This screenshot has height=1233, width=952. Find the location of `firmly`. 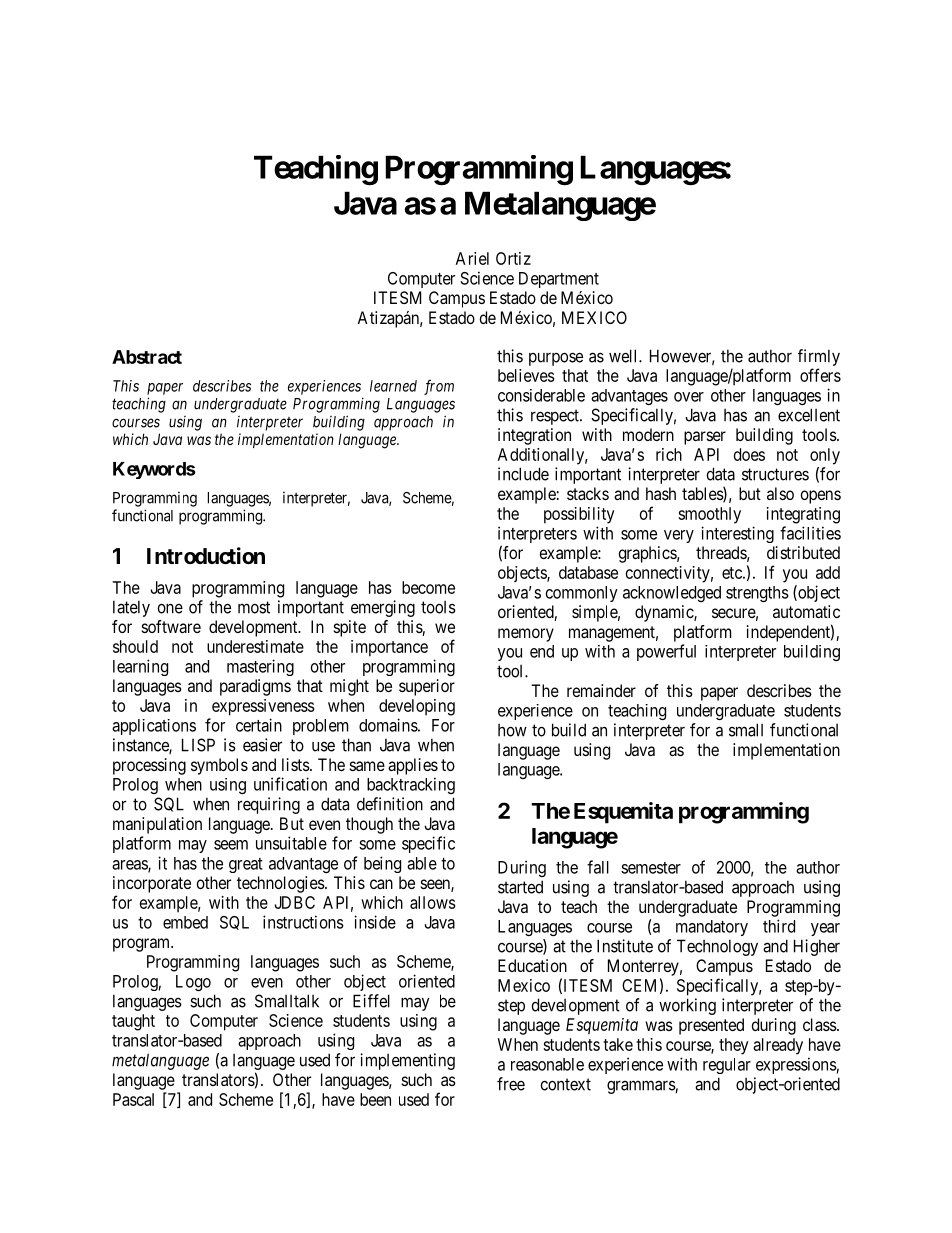

firmly is located at coordinates (819, 357).
